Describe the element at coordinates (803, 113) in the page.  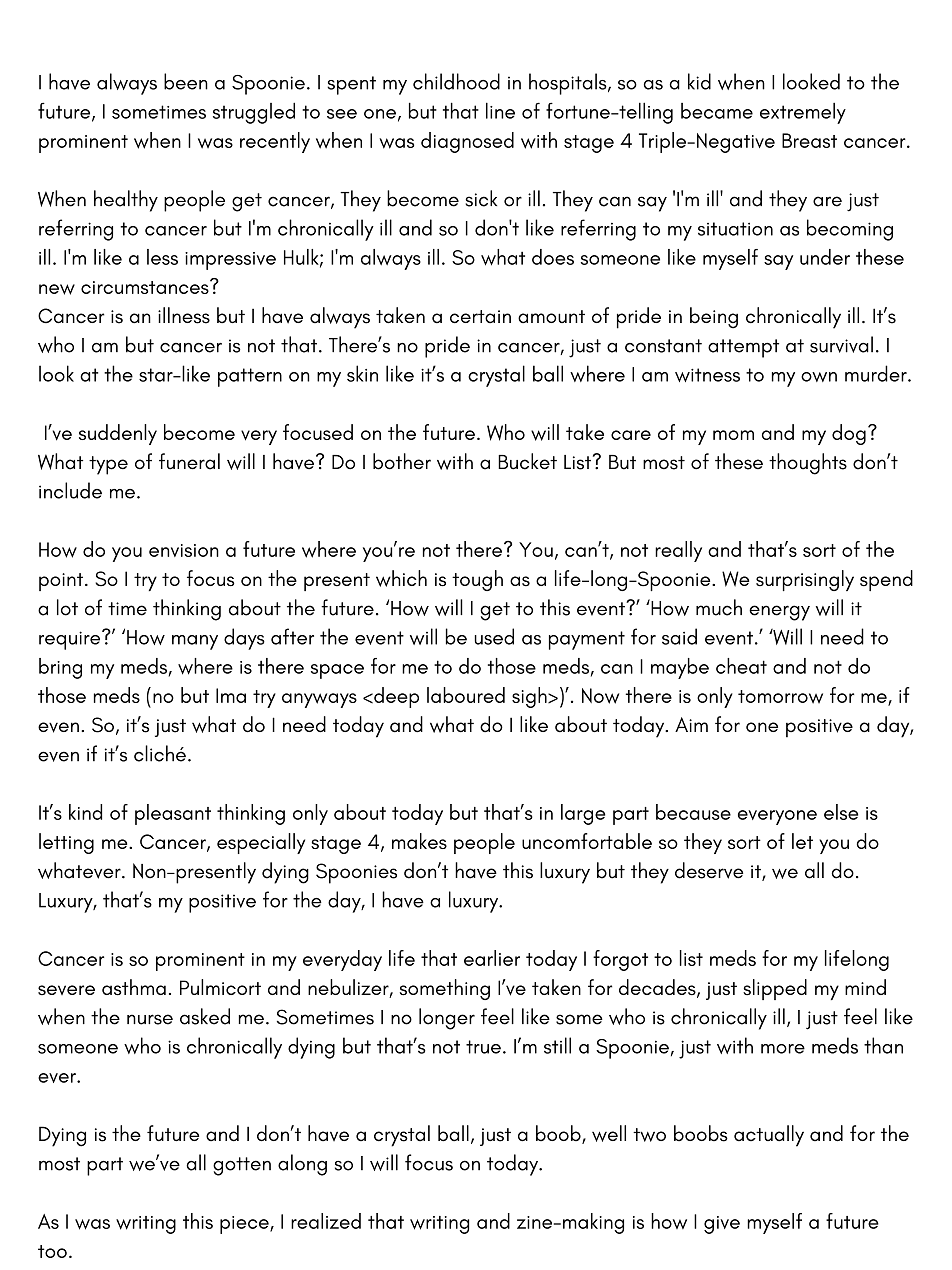
I see `extremely` at that location.
